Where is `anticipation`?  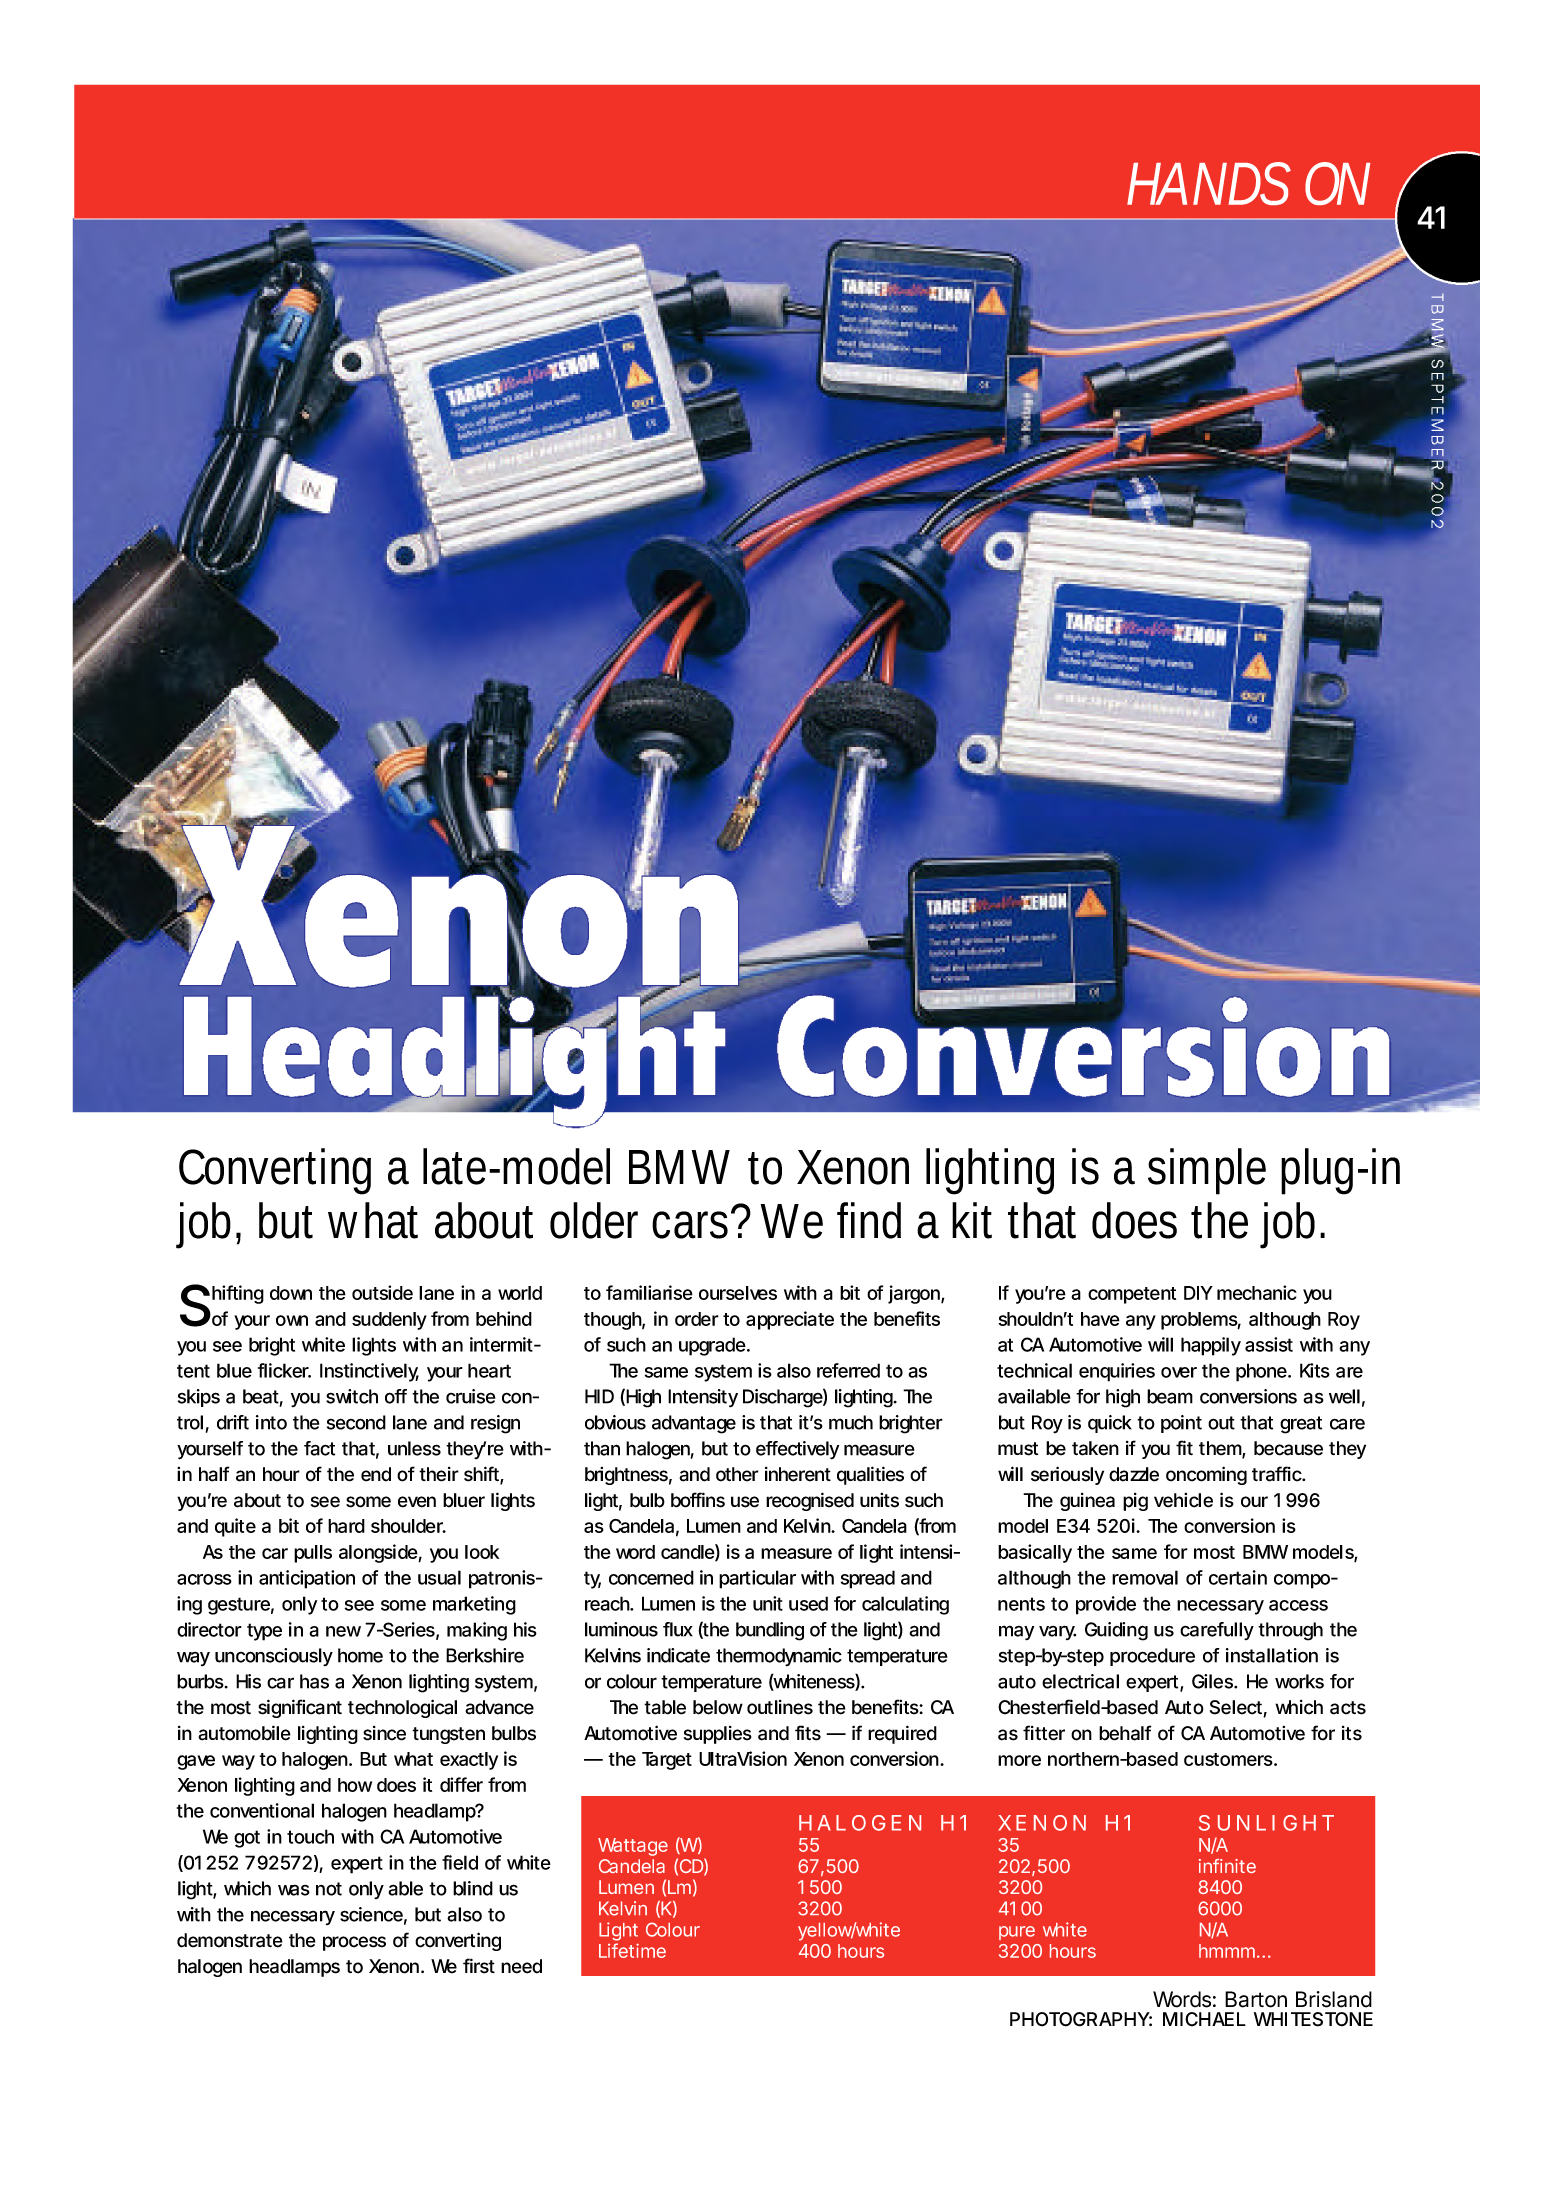
anticipation is located at coordinates (307, 1579).
